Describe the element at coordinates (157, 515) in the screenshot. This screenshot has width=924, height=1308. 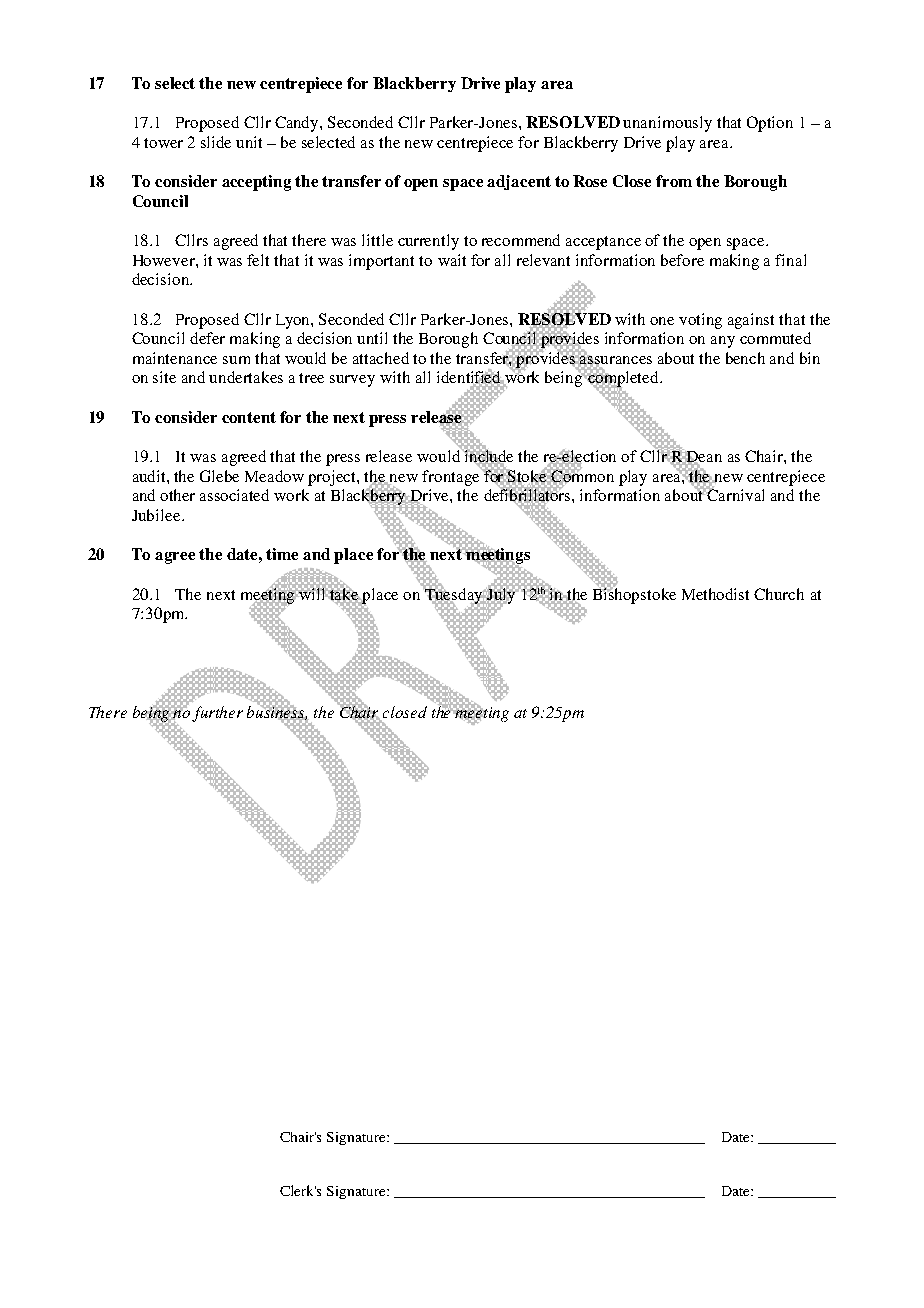
I see `Jubilee` at that location.
